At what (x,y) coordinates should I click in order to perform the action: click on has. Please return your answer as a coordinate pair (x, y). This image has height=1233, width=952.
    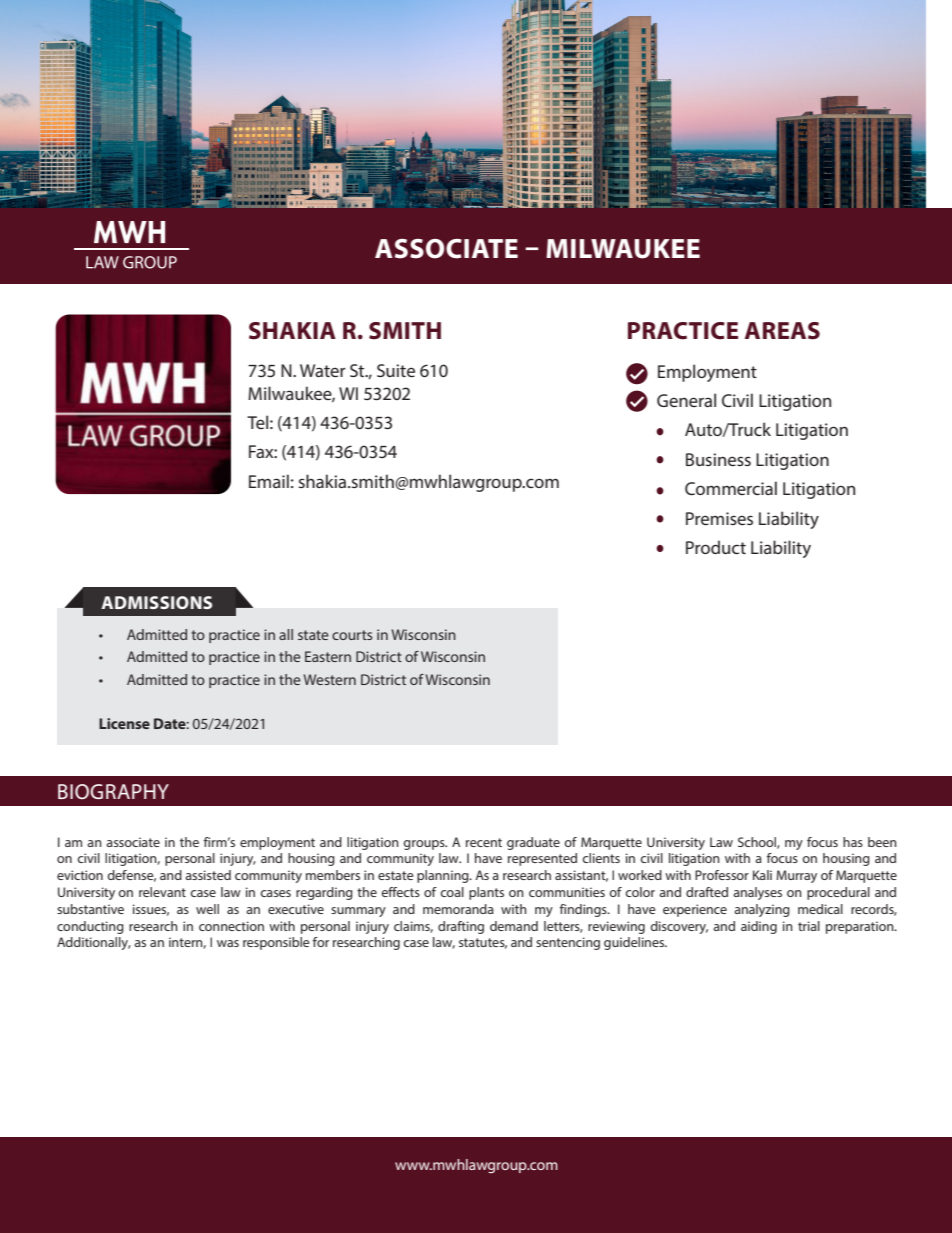
    Looking at the image, I should click on (853, 842).
